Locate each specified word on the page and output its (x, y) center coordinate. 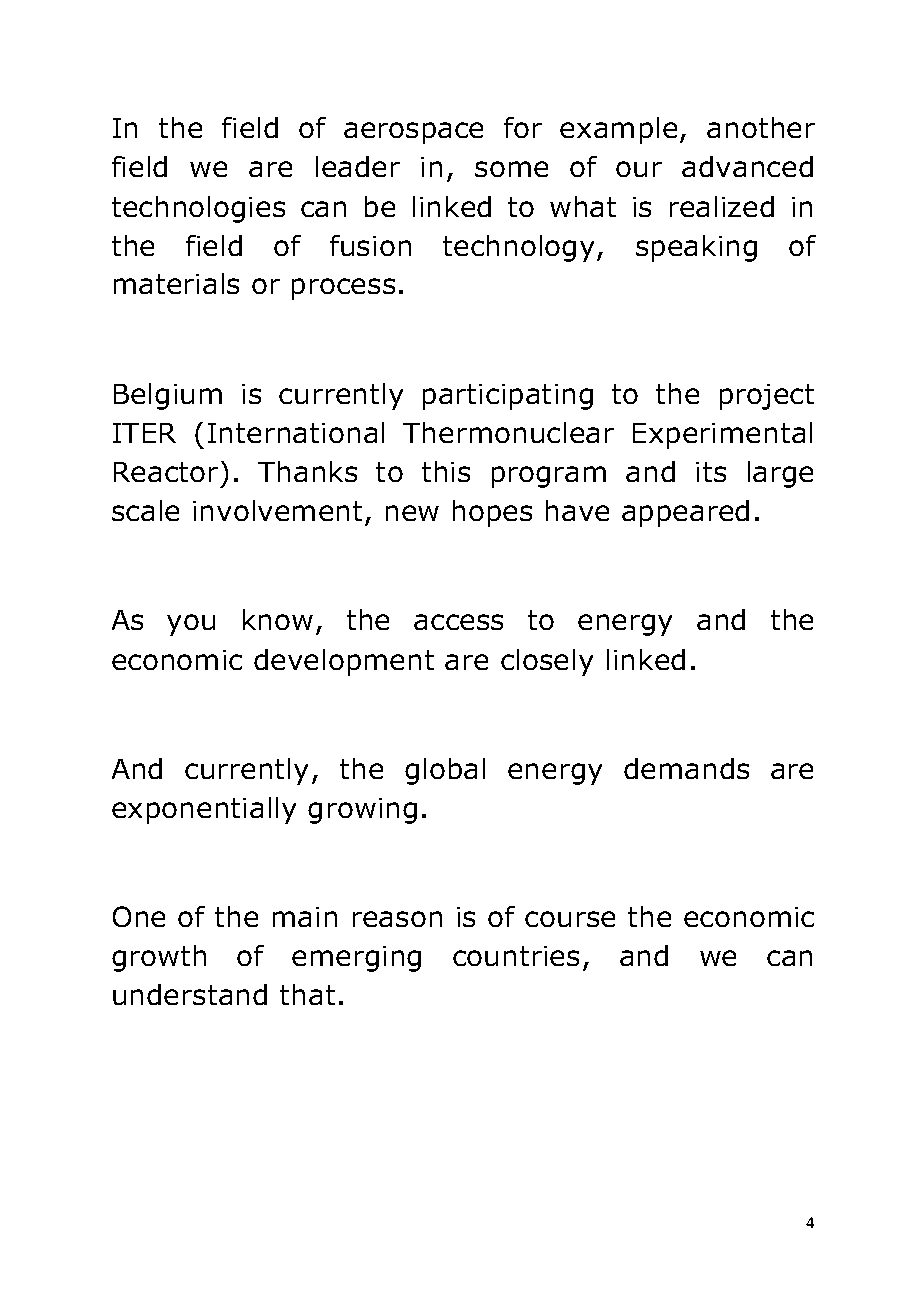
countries (516, 956)
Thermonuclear (508, 432)
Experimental (722, 435)
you (191, 625)
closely (547, 662)
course (570, 919)
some (511, 169)
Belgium (168, 396)
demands (686, 768)
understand (190, 994)
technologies (198, 209)
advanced (747, 166)
